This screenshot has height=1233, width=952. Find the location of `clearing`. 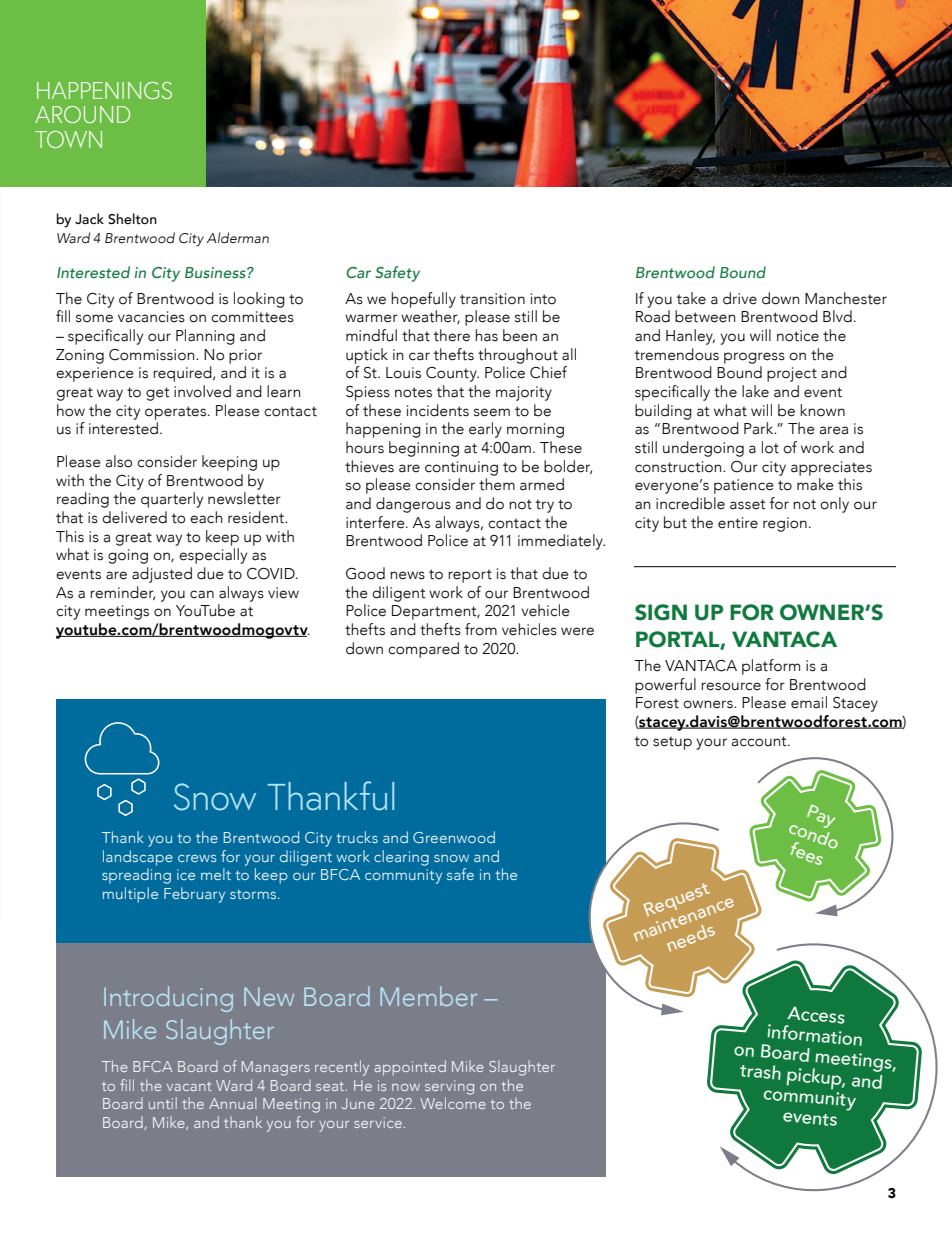

clearing is located at coordinates (401, 858).
